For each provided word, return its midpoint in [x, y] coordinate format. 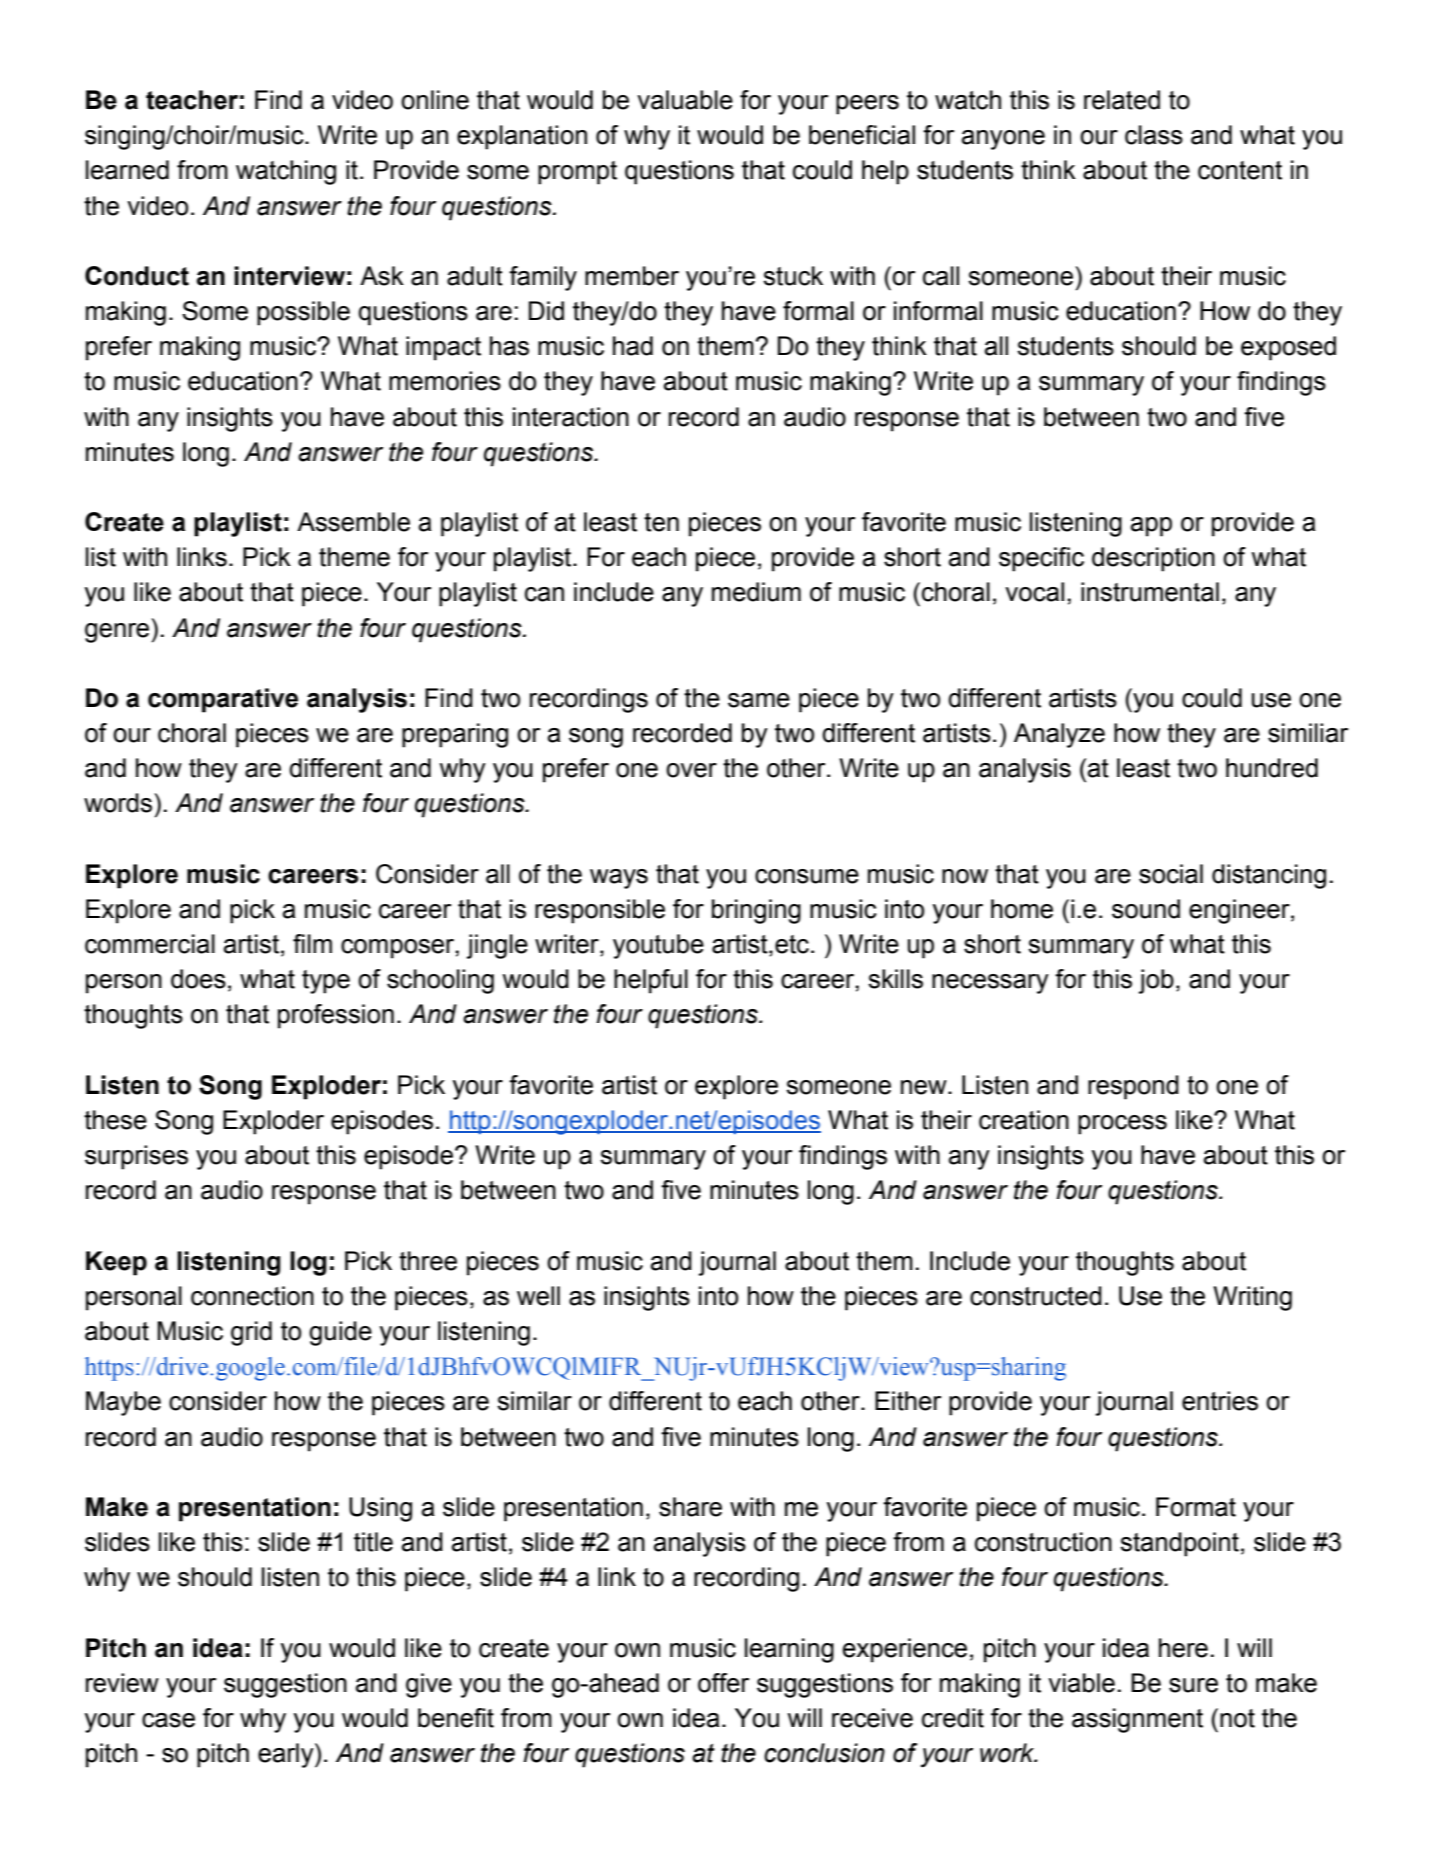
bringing [756, 911]
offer [723, 1683]
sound [1146, 909]
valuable [685, 100]
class [1154, 135]
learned [127, 170]
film [312, 943]
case [168, 1720]
